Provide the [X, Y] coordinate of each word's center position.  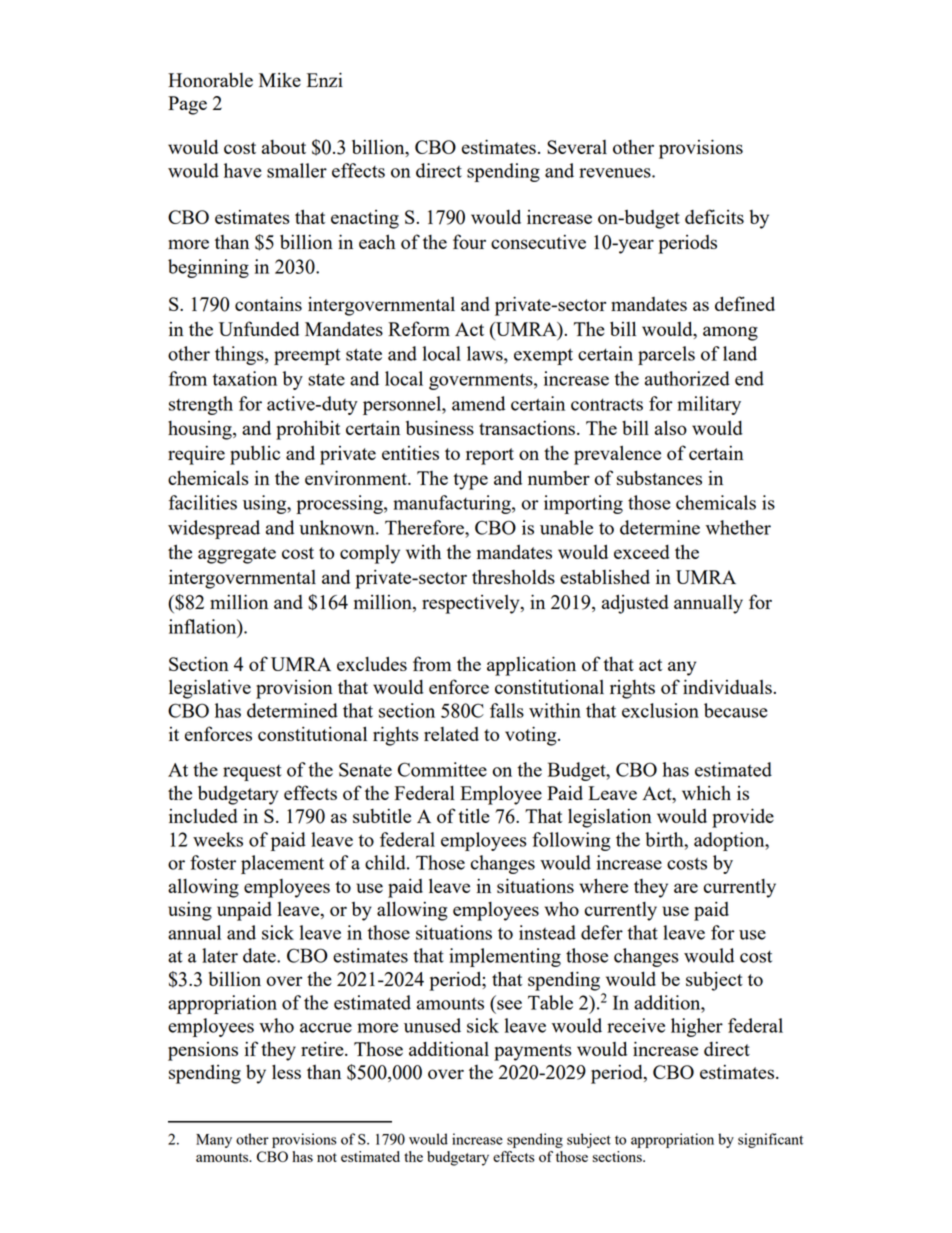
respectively [472, 604]
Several [577, 147]
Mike [280, 79]
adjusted [635, 604]
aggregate [237, 555]
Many [214, 1141]
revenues [616, 173]
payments [533, 1052]
